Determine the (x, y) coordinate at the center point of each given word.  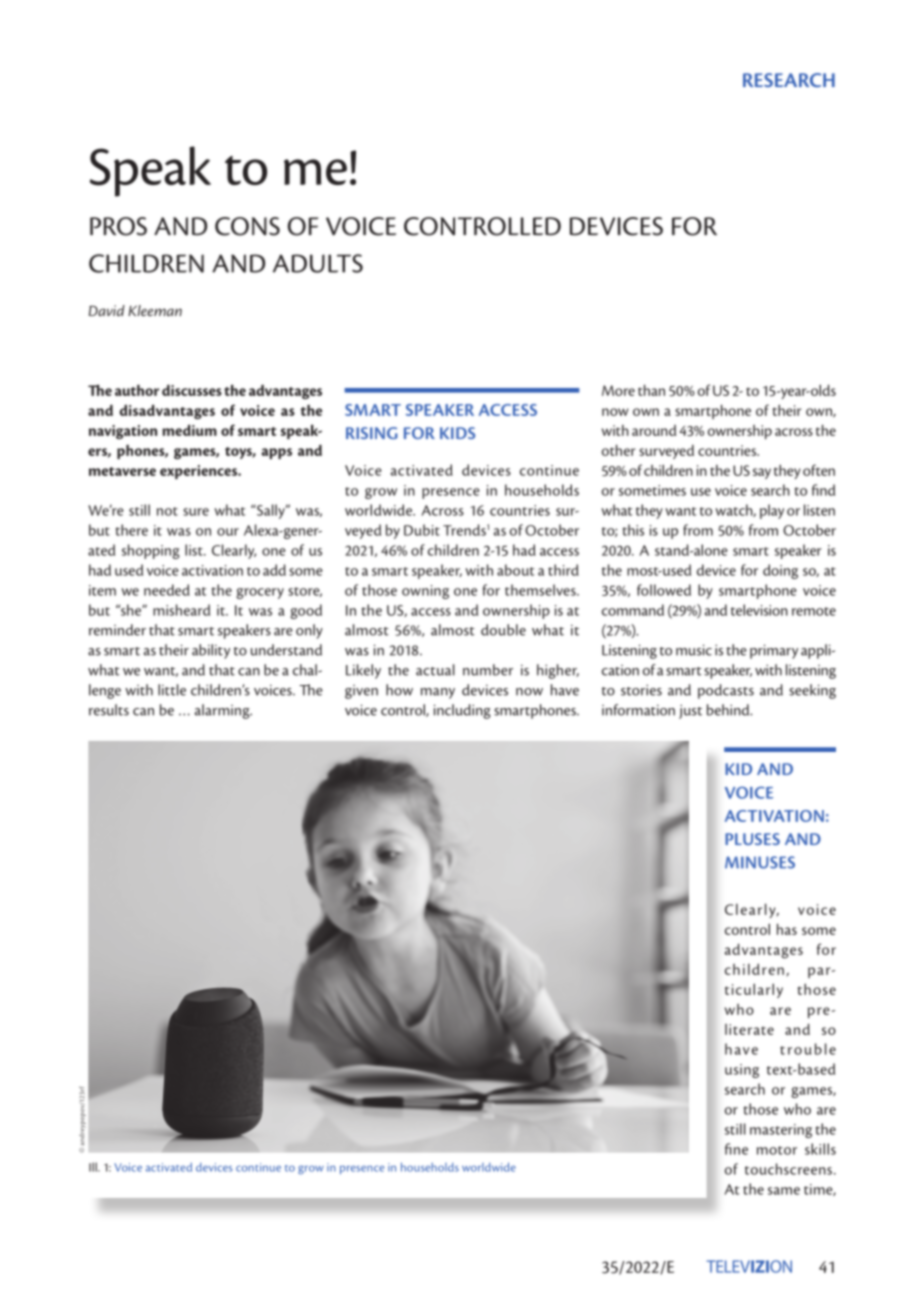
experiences (200, 472)
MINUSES (760, 862)
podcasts (726, 691)
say (762, 473)
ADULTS (318, 263)
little (172, 690)
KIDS (457, 433)
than (651, 390)
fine (736, 1149)
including (462, 711)
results (109, 710)
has (787, 929)
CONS (247, 226)
